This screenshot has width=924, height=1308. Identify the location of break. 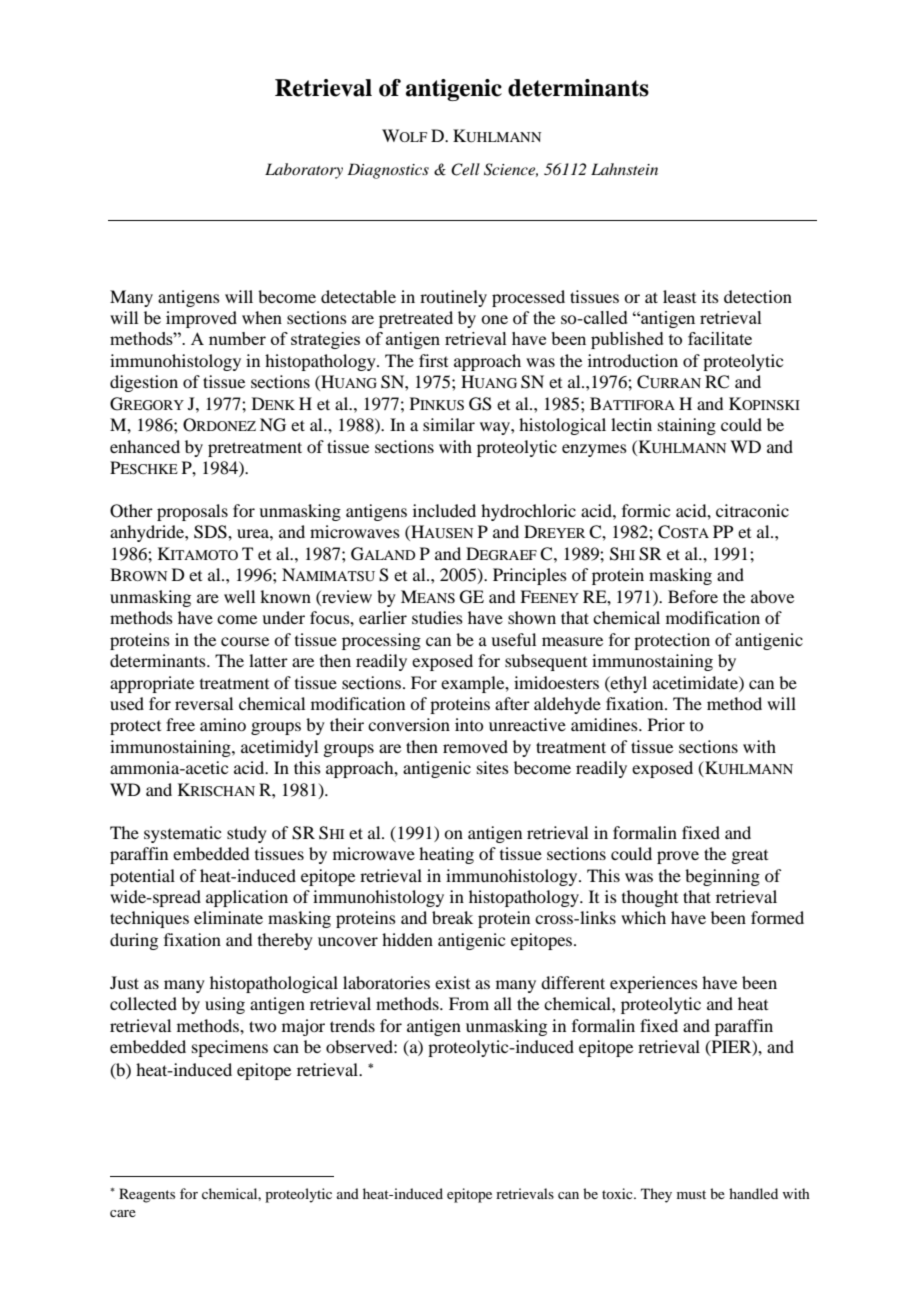
(452, 917).
